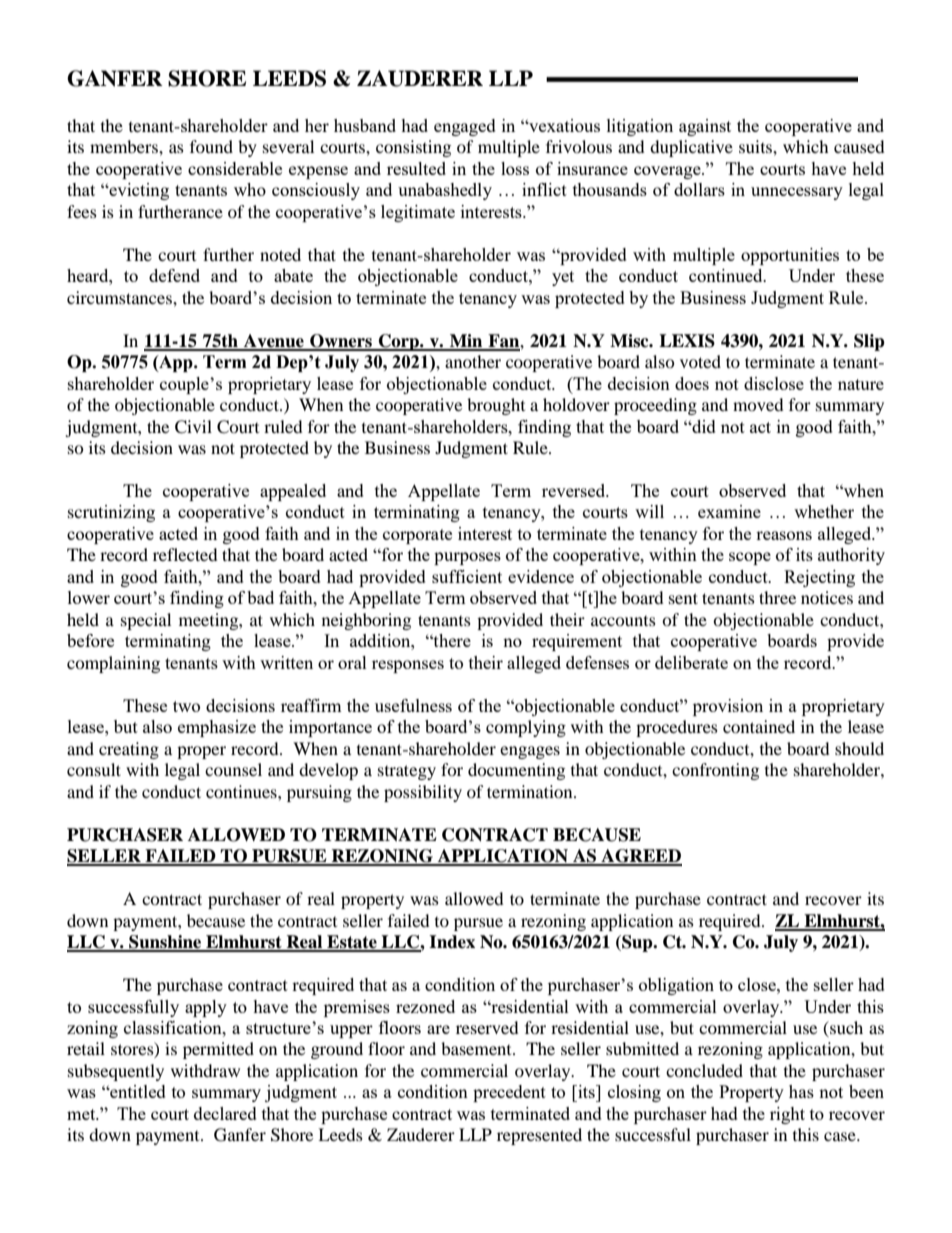  I want to click on examine, so click(729, 511).
